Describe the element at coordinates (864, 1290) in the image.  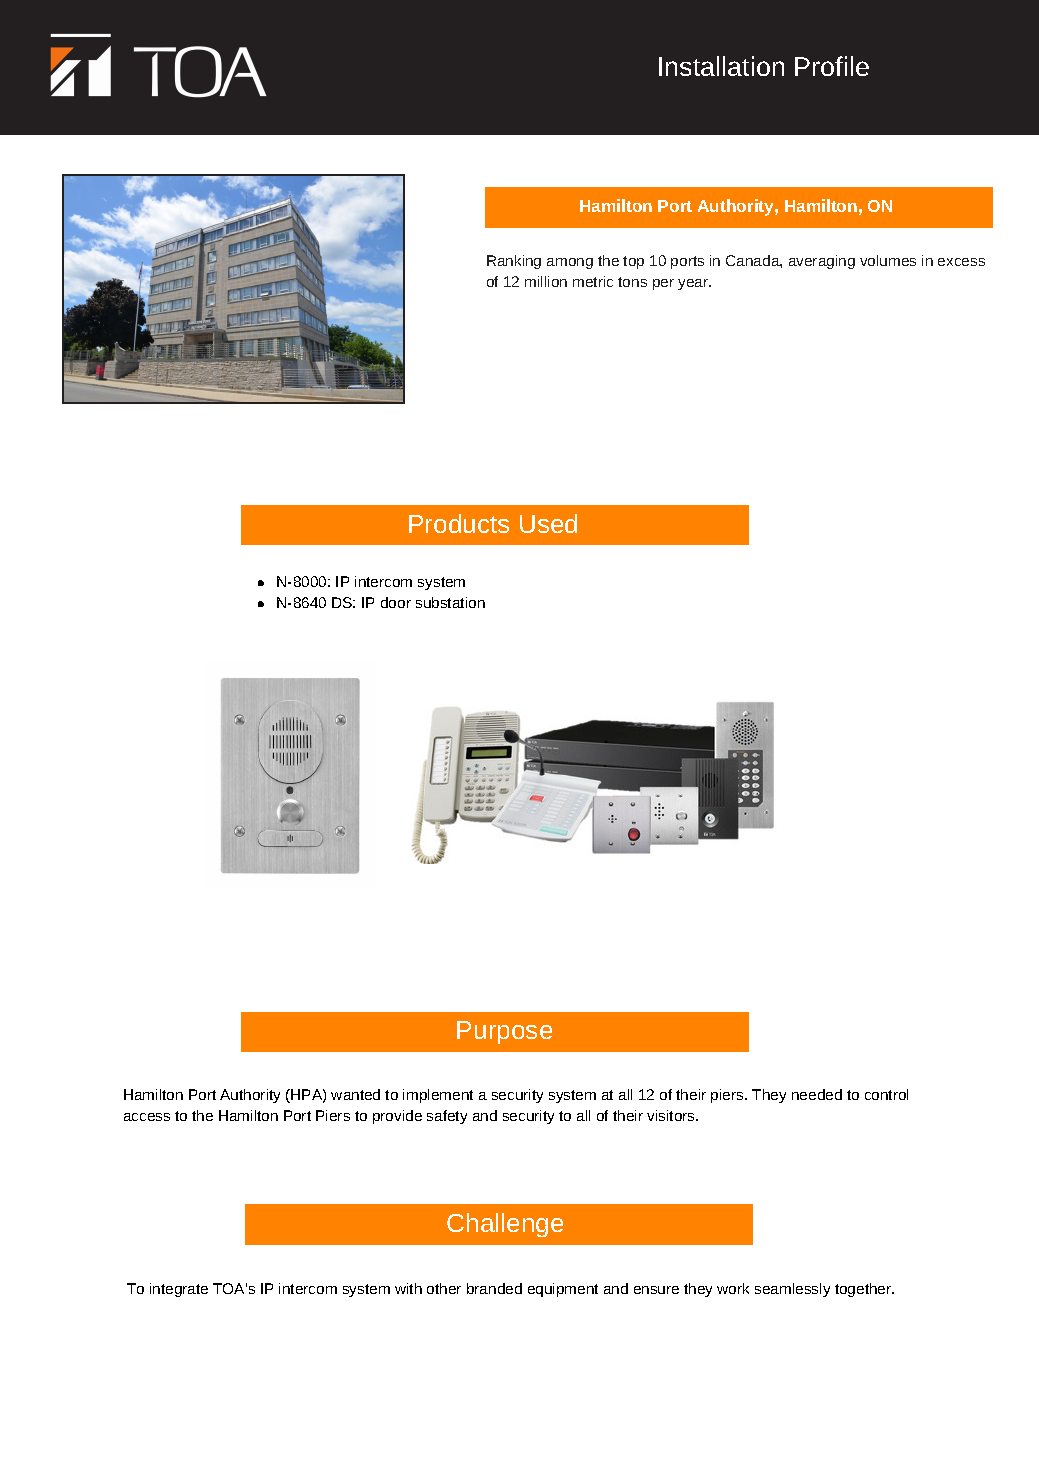
I see `together` at that location.
